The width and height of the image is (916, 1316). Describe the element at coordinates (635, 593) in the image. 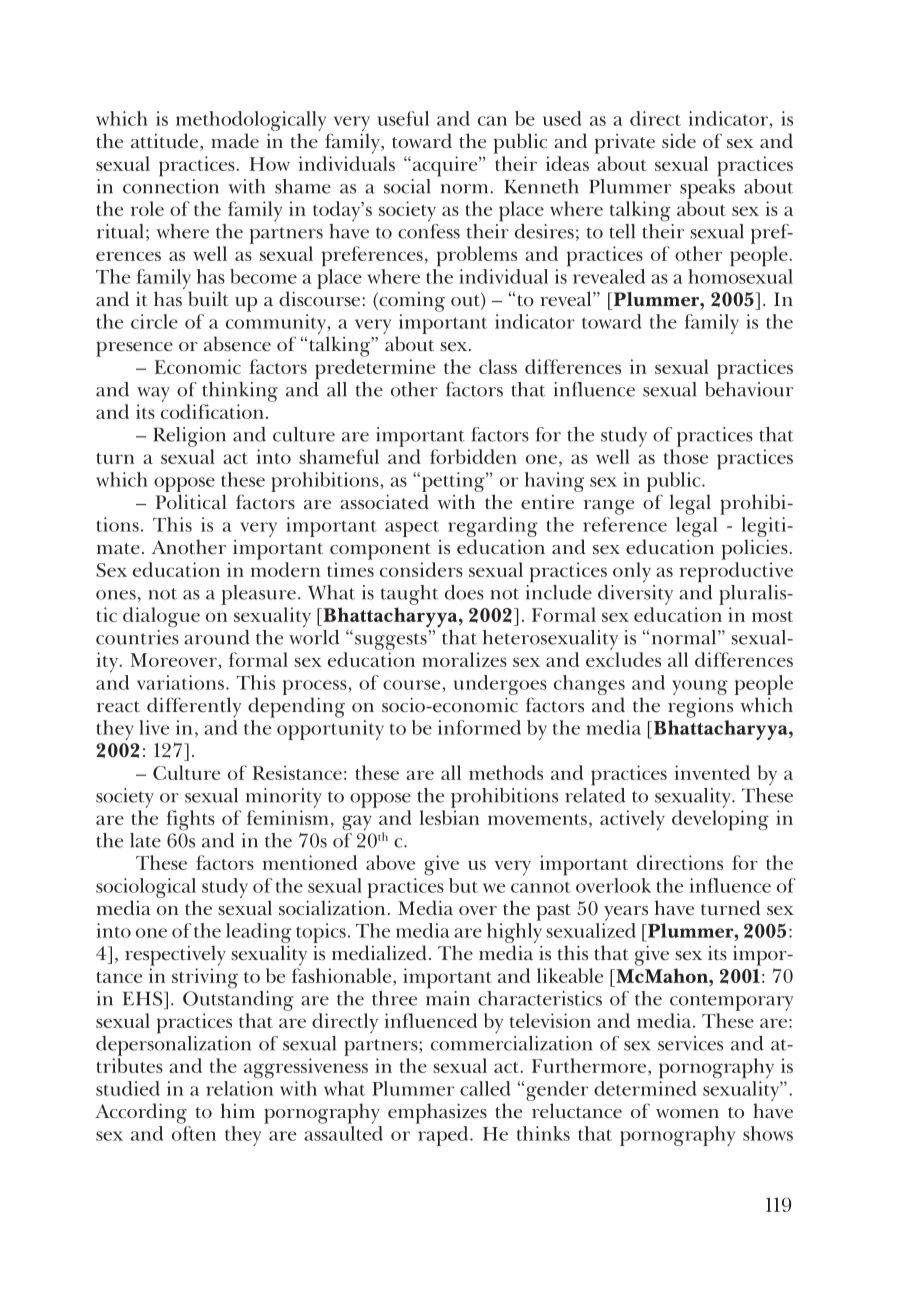

I see `diversity` at that location.
